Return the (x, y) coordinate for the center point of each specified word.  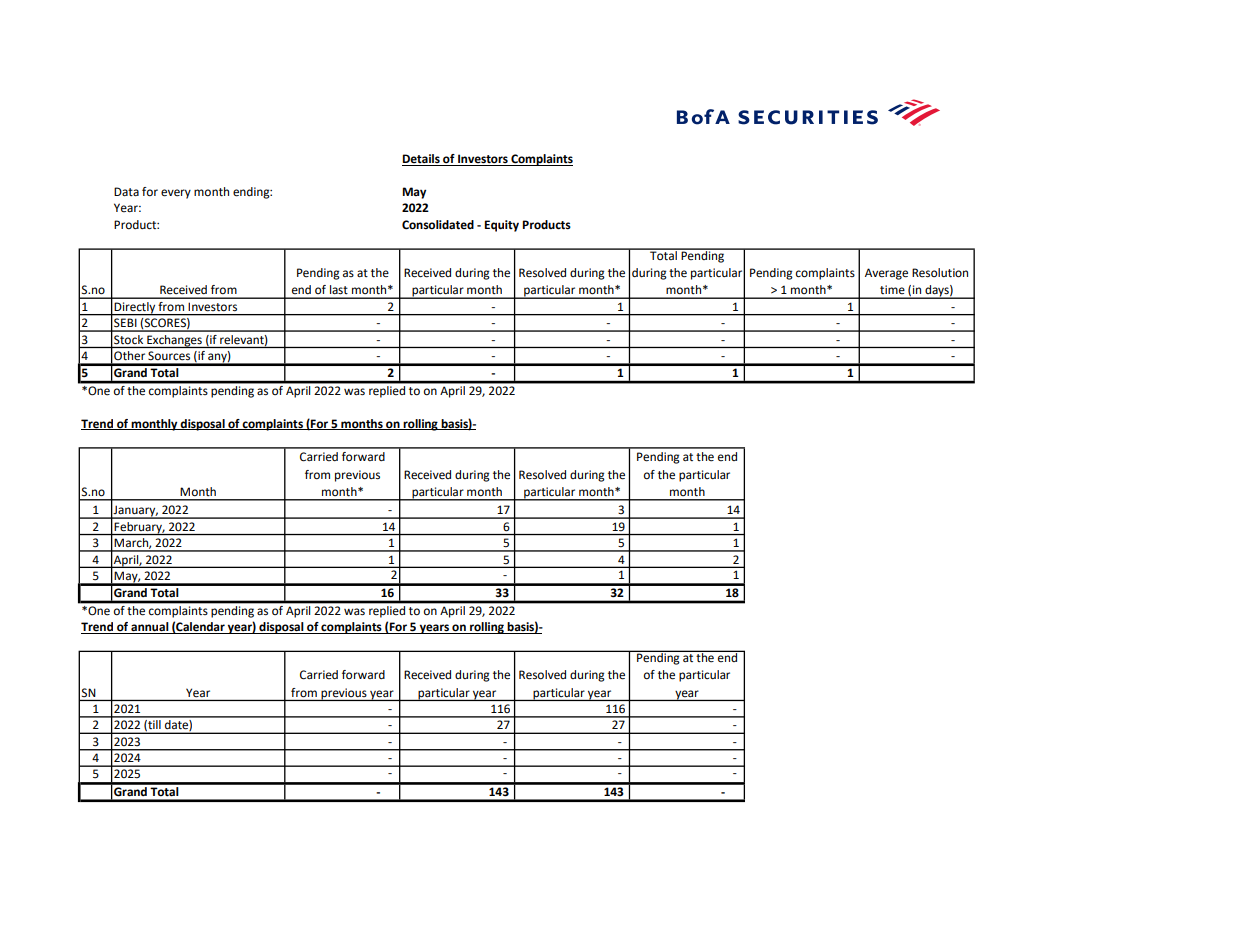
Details (422, 160)
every (176, 194)
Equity (501, 226)
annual (150, 628)
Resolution (940, 273)
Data (126, 191)
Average (886, 274)
